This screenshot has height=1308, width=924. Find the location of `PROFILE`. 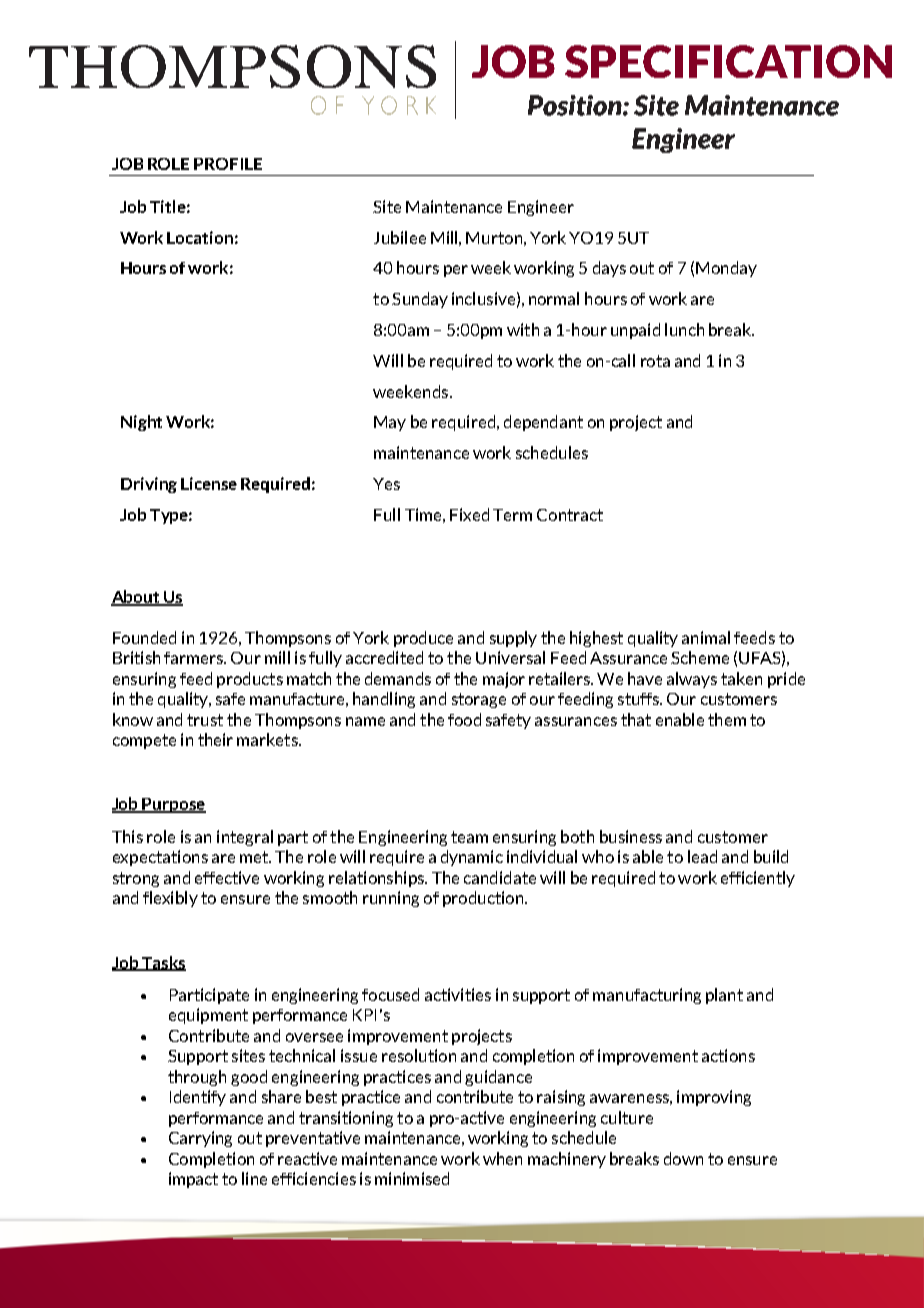

PROFILE is located at coordinates (228, 164).
